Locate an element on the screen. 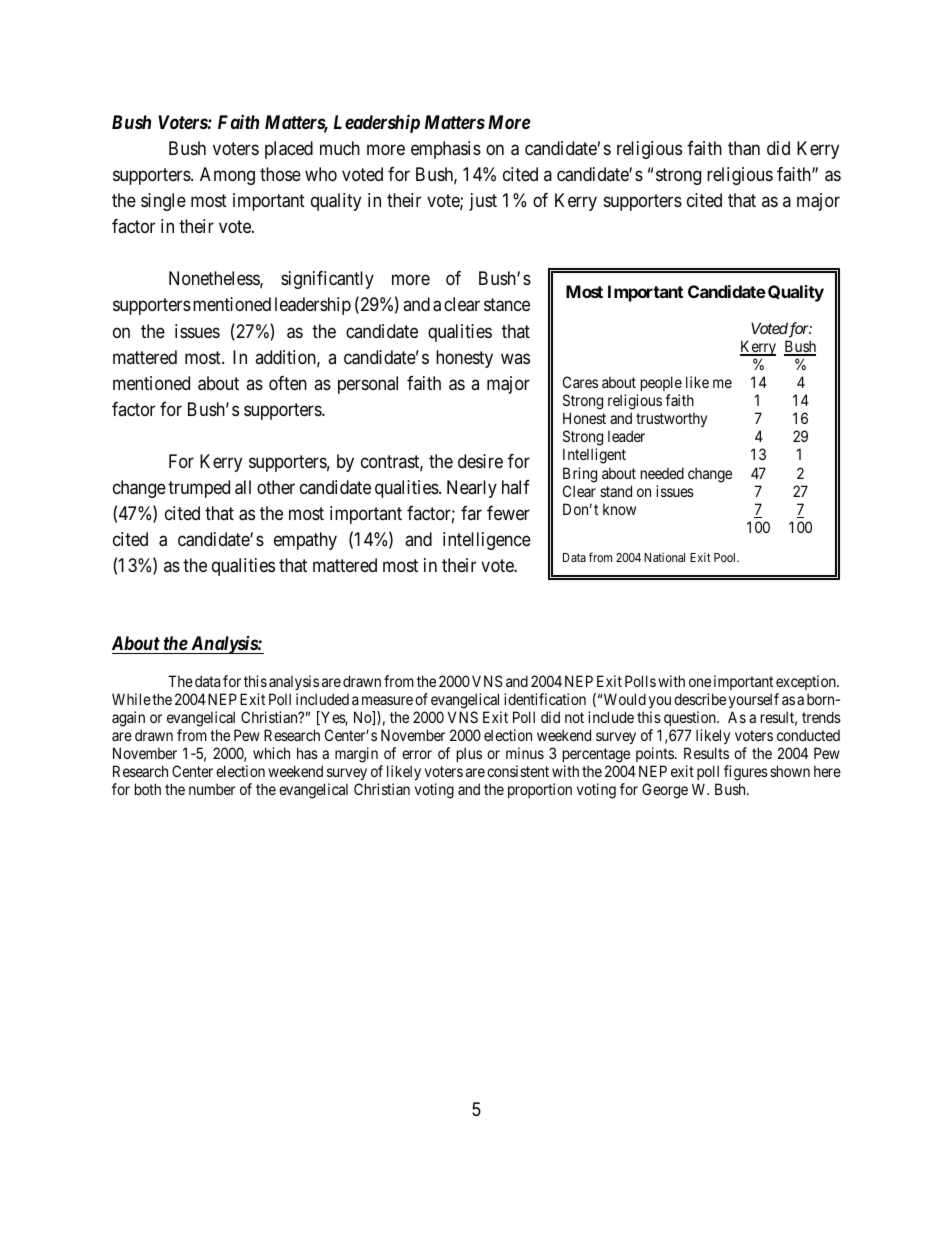  significantly is located at coordinates (327, 280).
